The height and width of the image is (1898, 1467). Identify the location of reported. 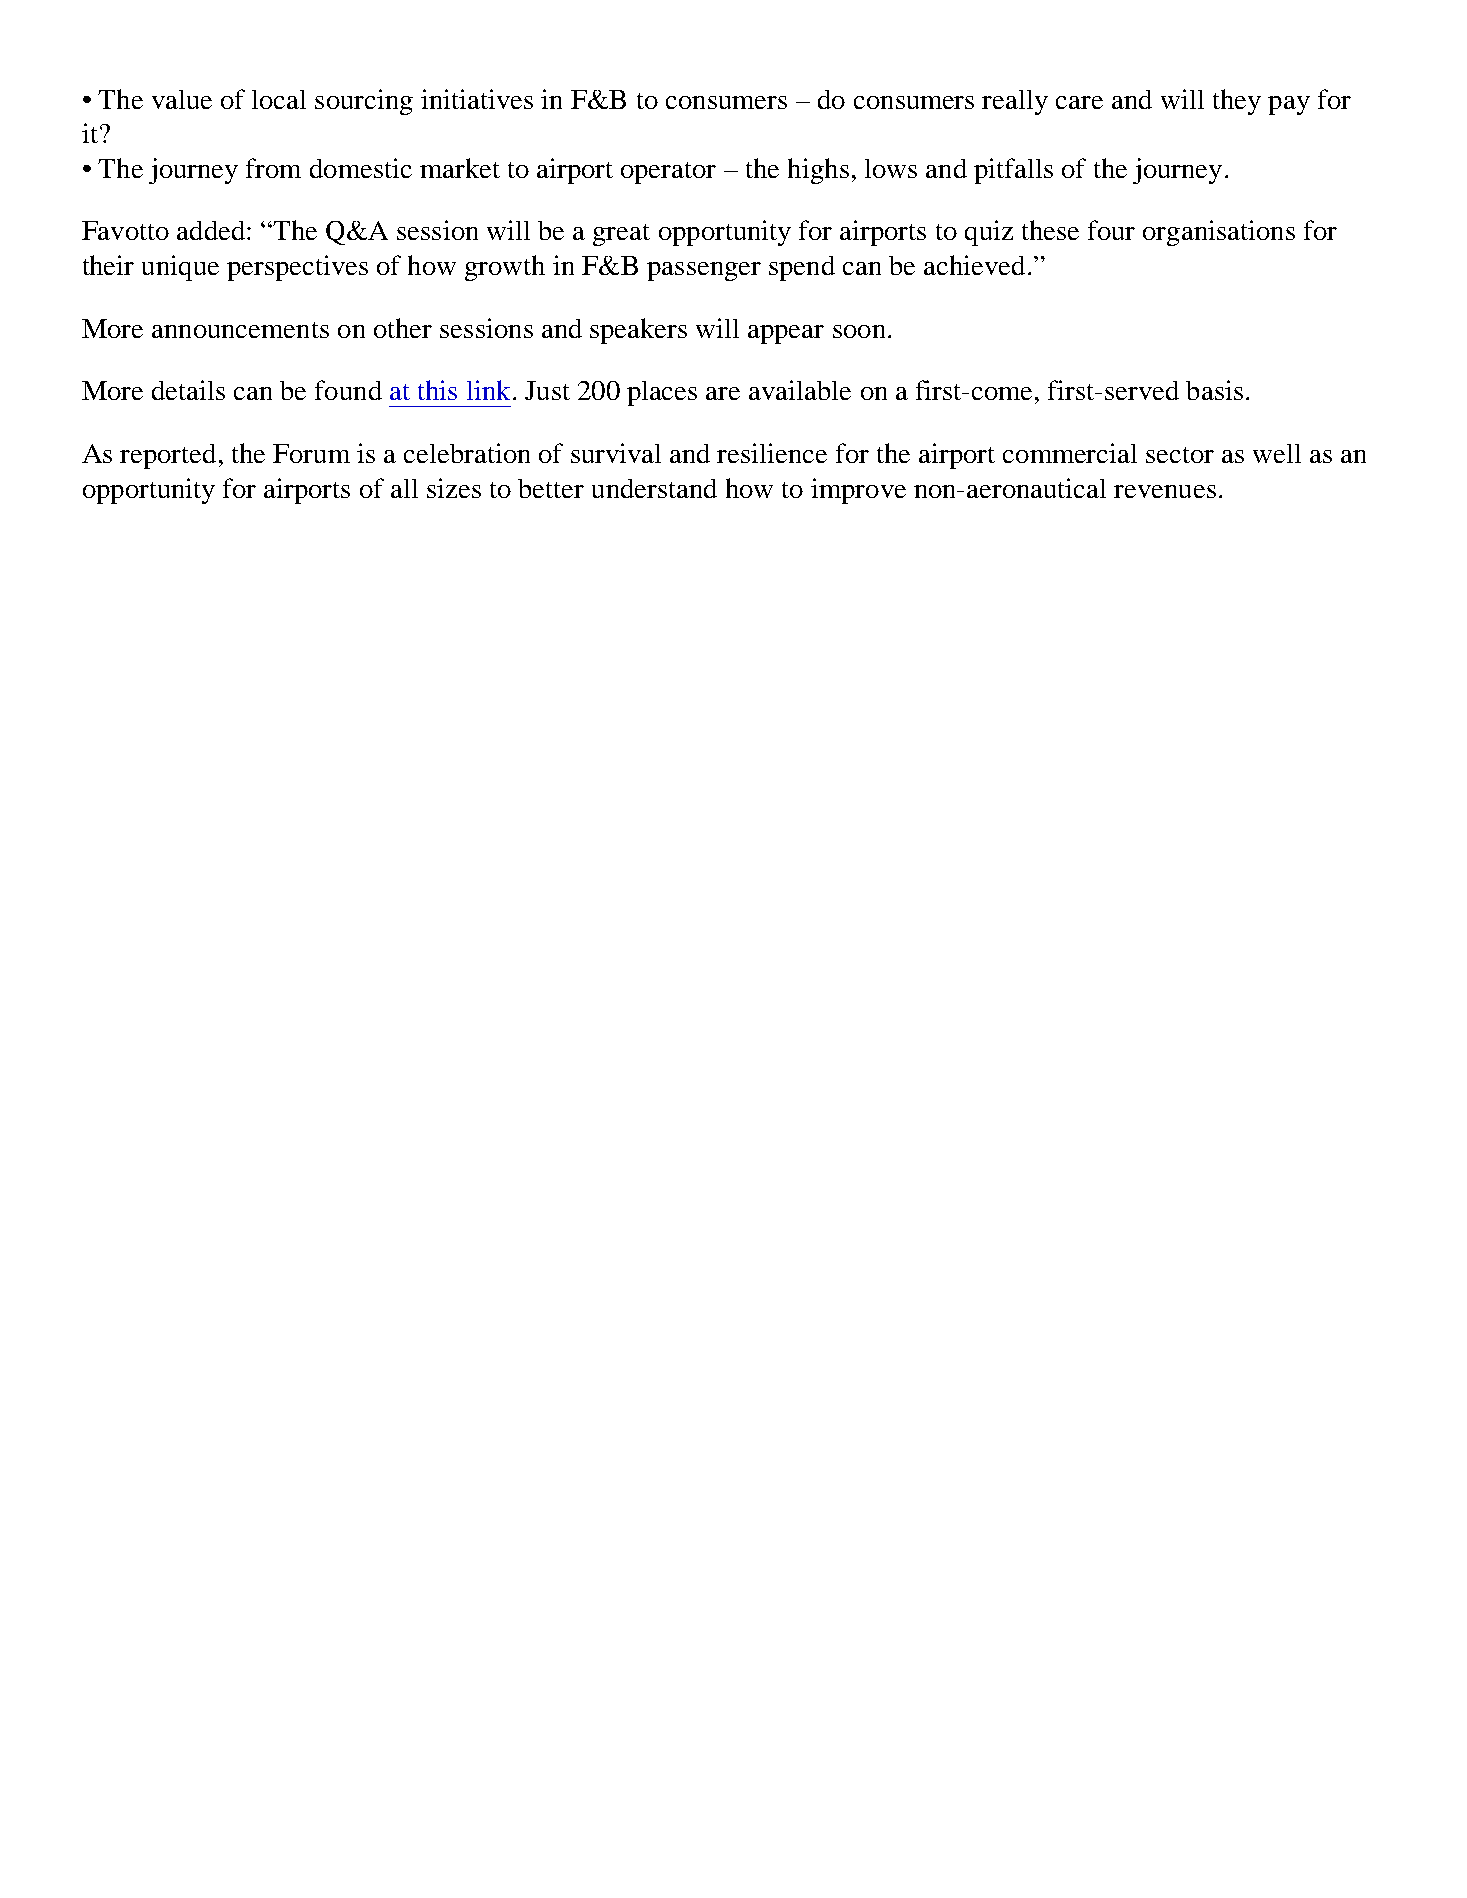
(168, 456).
